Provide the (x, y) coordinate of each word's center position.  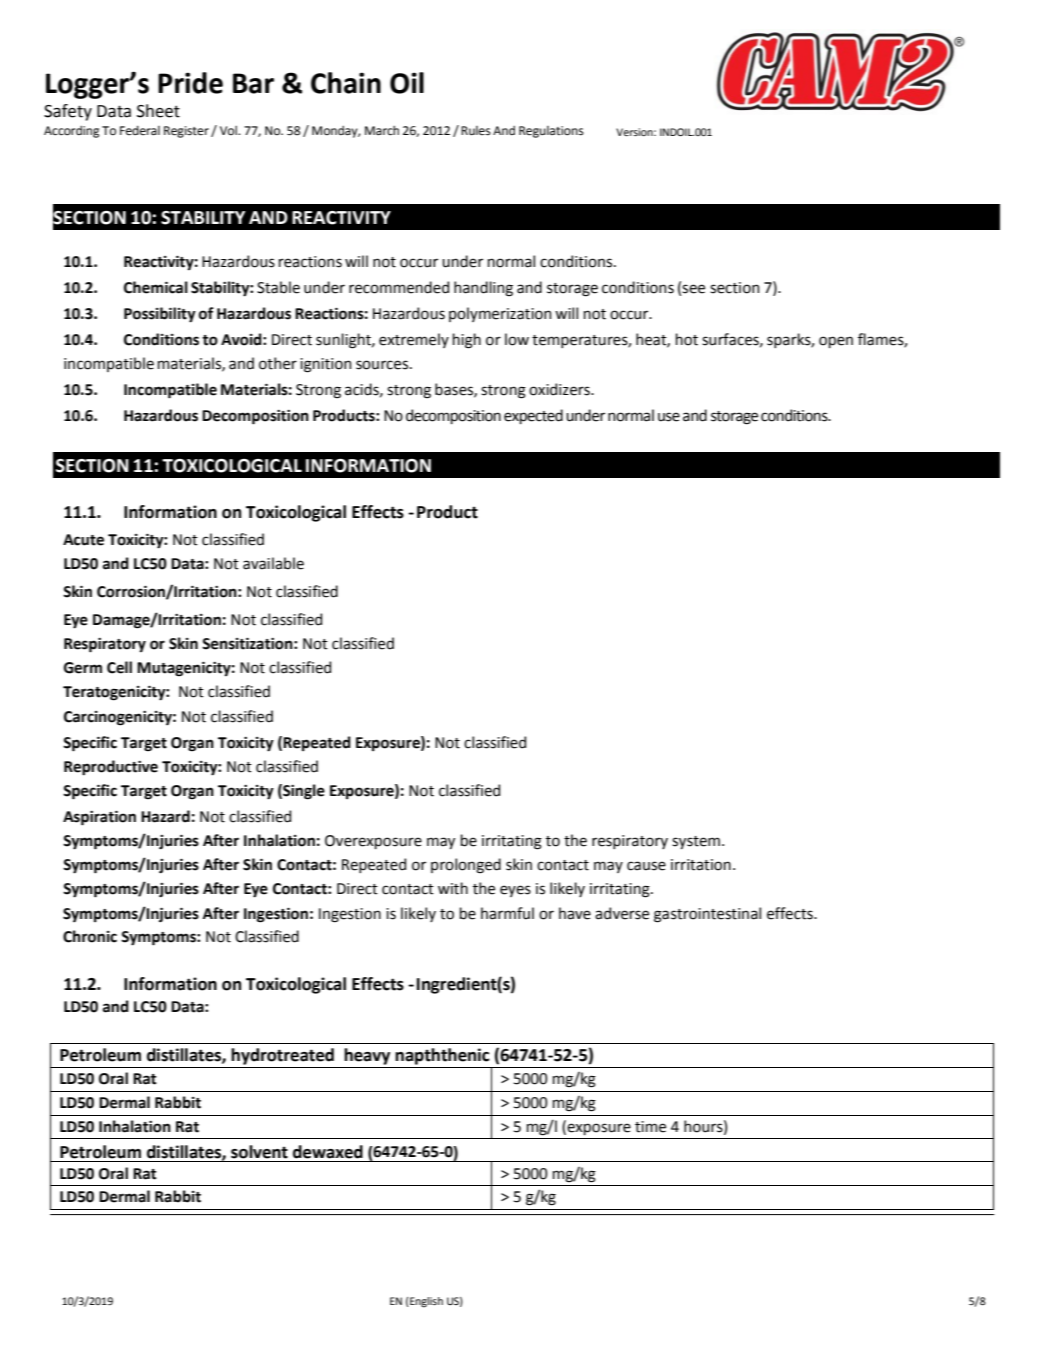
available (273, 563)
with (453, 888)
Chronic (90, 936)
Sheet (158, 111)
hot (687, 339)
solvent (259, 1152)
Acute (83, 540)
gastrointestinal (707, 915)
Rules (476, 131)
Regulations (551, 132)
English (425, 1302)
